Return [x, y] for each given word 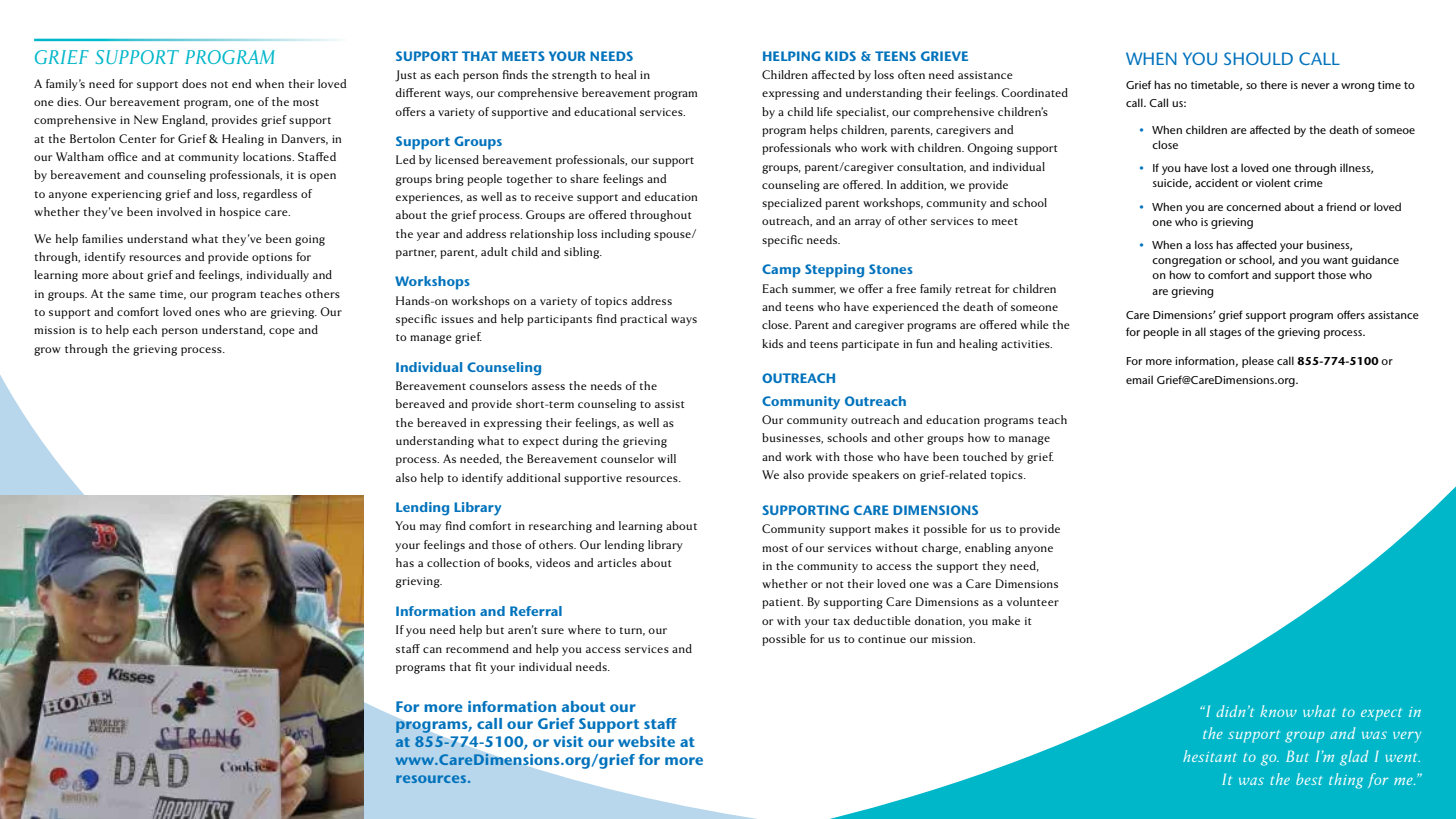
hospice [240, 213]
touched [985, 456]
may [430, 528]
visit [568, 741]
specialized [792, 204]
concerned [1253, 206]
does [194, 83]
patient [782, 603]
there [1273, 84]
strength [574, 76]
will [667, 458]
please [1258, 362]
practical [643, 320]
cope [282, 332]
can [432, 650]
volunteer [1033, 601]
